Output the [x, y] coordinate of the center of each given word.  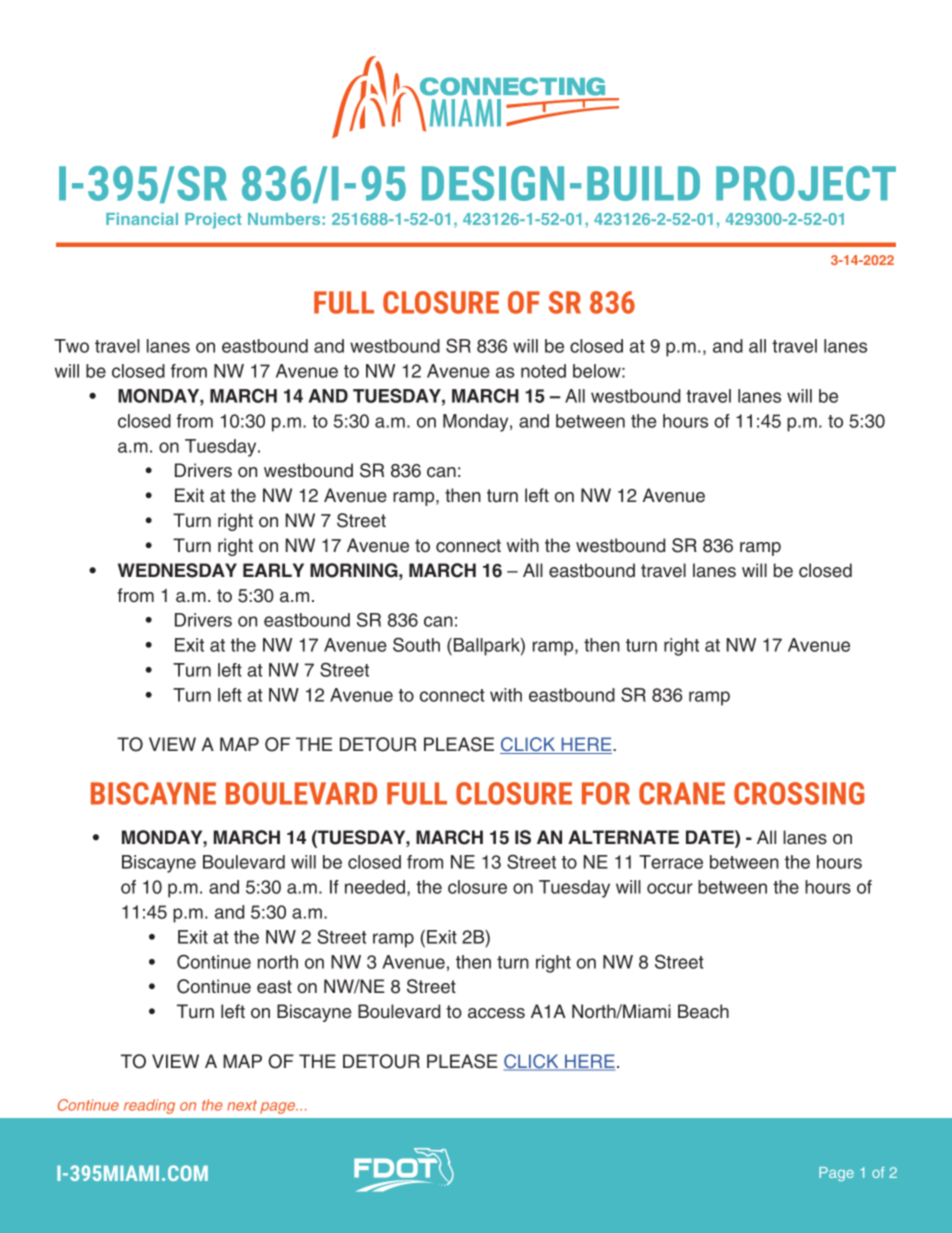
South [416, 644]
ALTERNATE [623, 837]
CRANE [682, 793]
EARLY [273, 570]
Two [71, 346]
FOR [606, 793]
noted [543, 371]
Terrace [671, 862]
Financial [142, 219]
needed [376, 888]
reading [149, 1106]
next [242, 1105]
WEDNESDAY [177, 570]
